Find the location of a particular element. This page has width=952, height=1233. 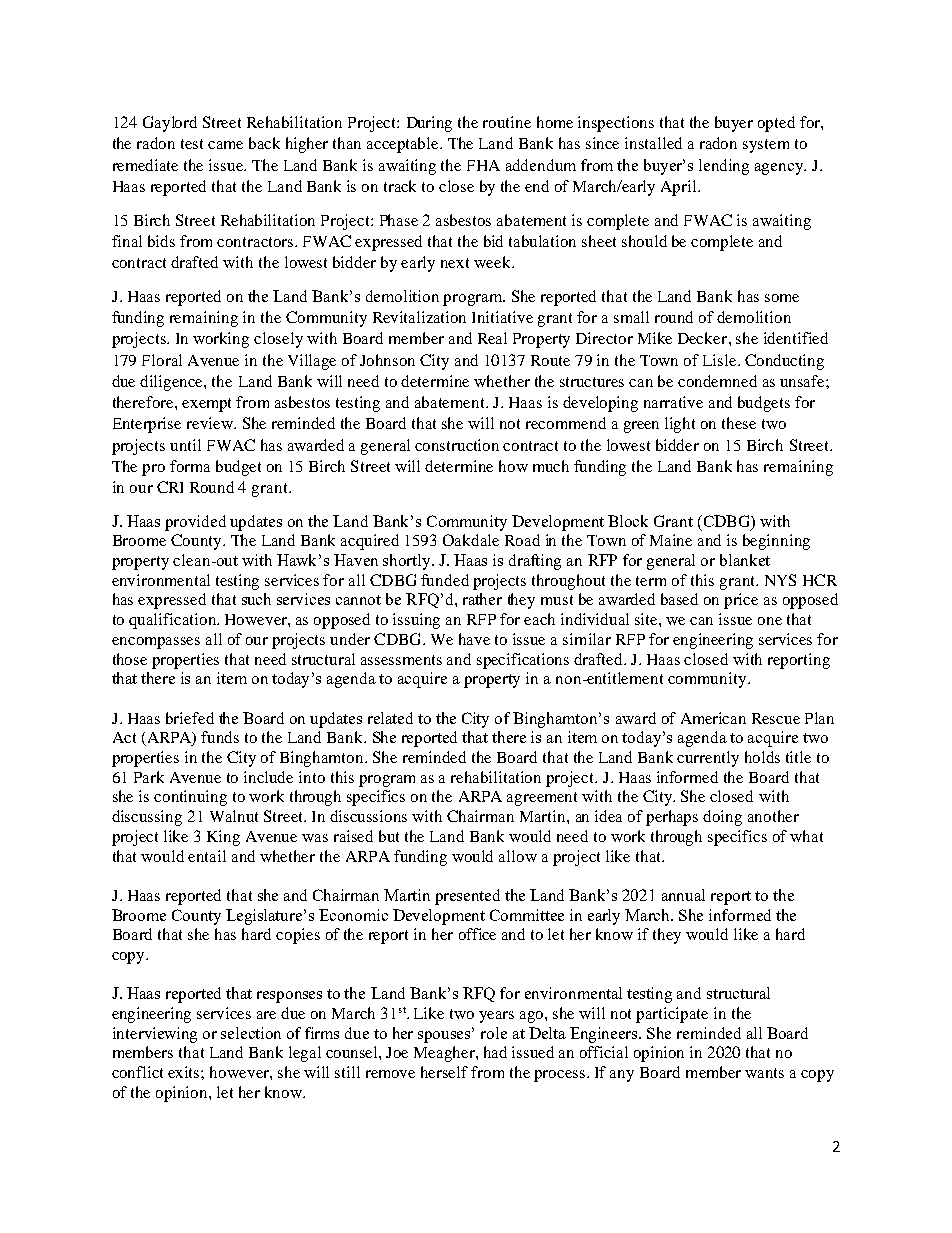

doing is located at coordinates (722, 818).
